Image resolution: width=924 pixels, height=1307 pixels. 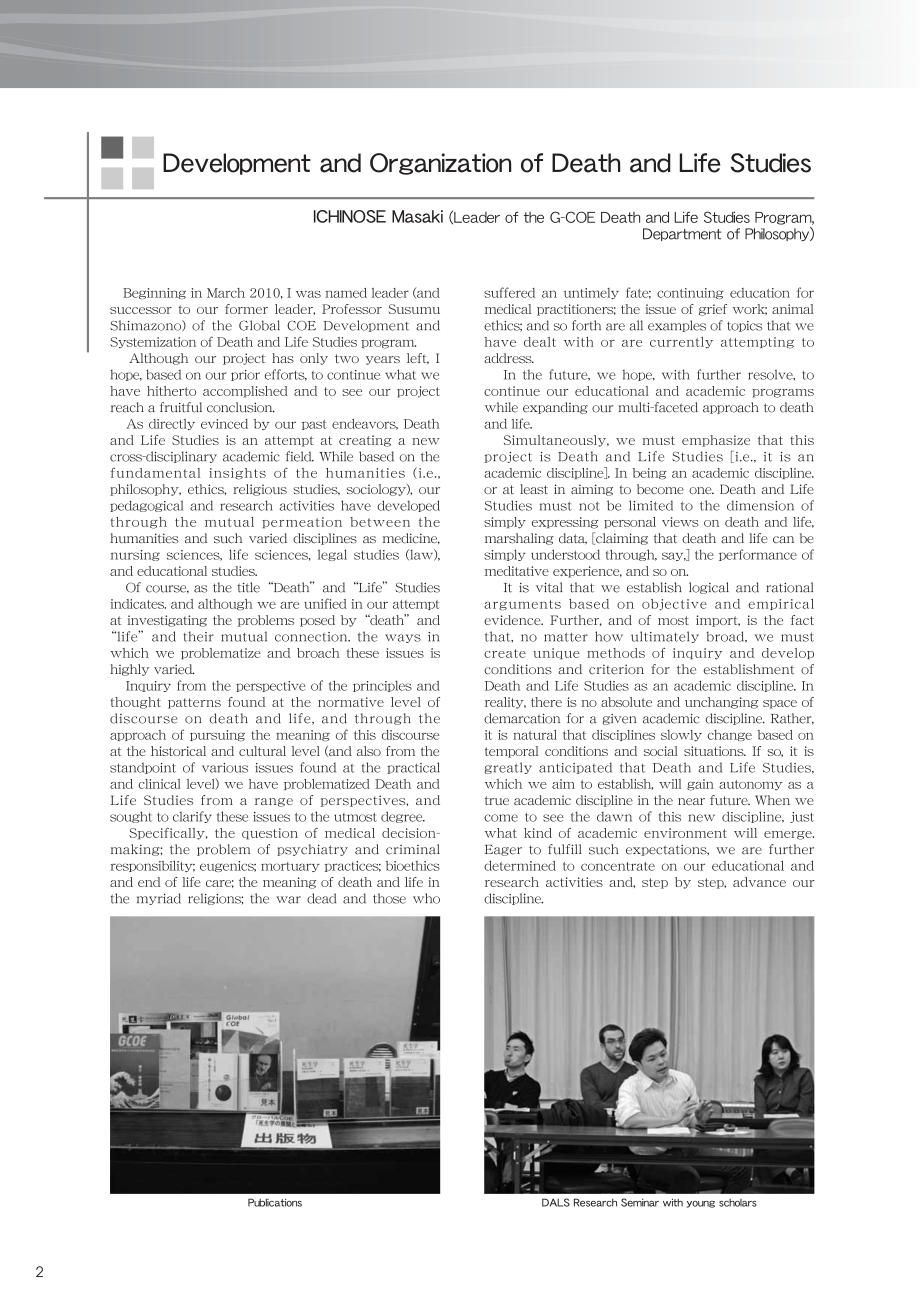 What do you see at coordinates (275, 1202) in the screenshot?
I see `Publications` at bounding box center [275, 1202].
